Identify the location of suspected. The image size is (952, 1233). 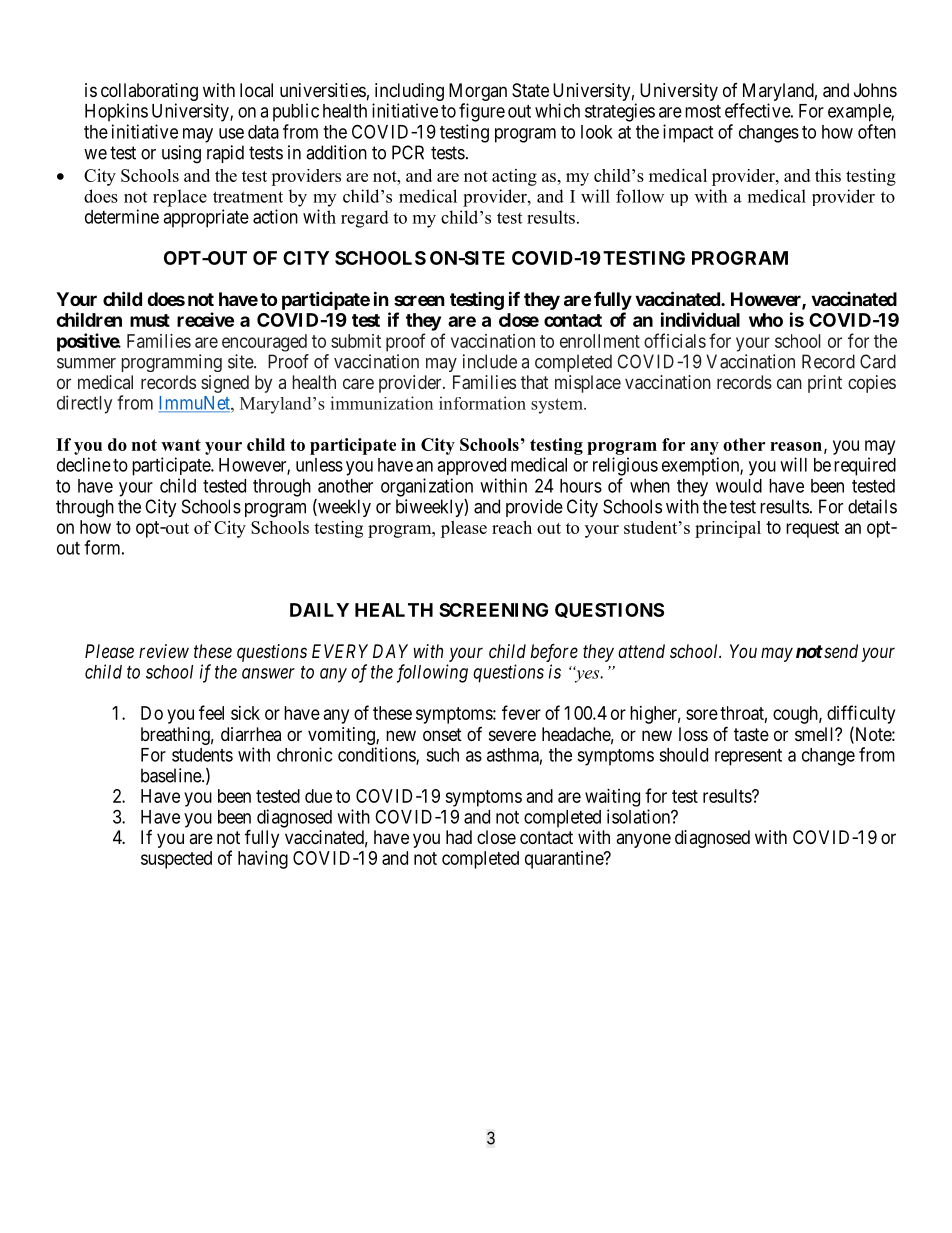
(176, 860).
